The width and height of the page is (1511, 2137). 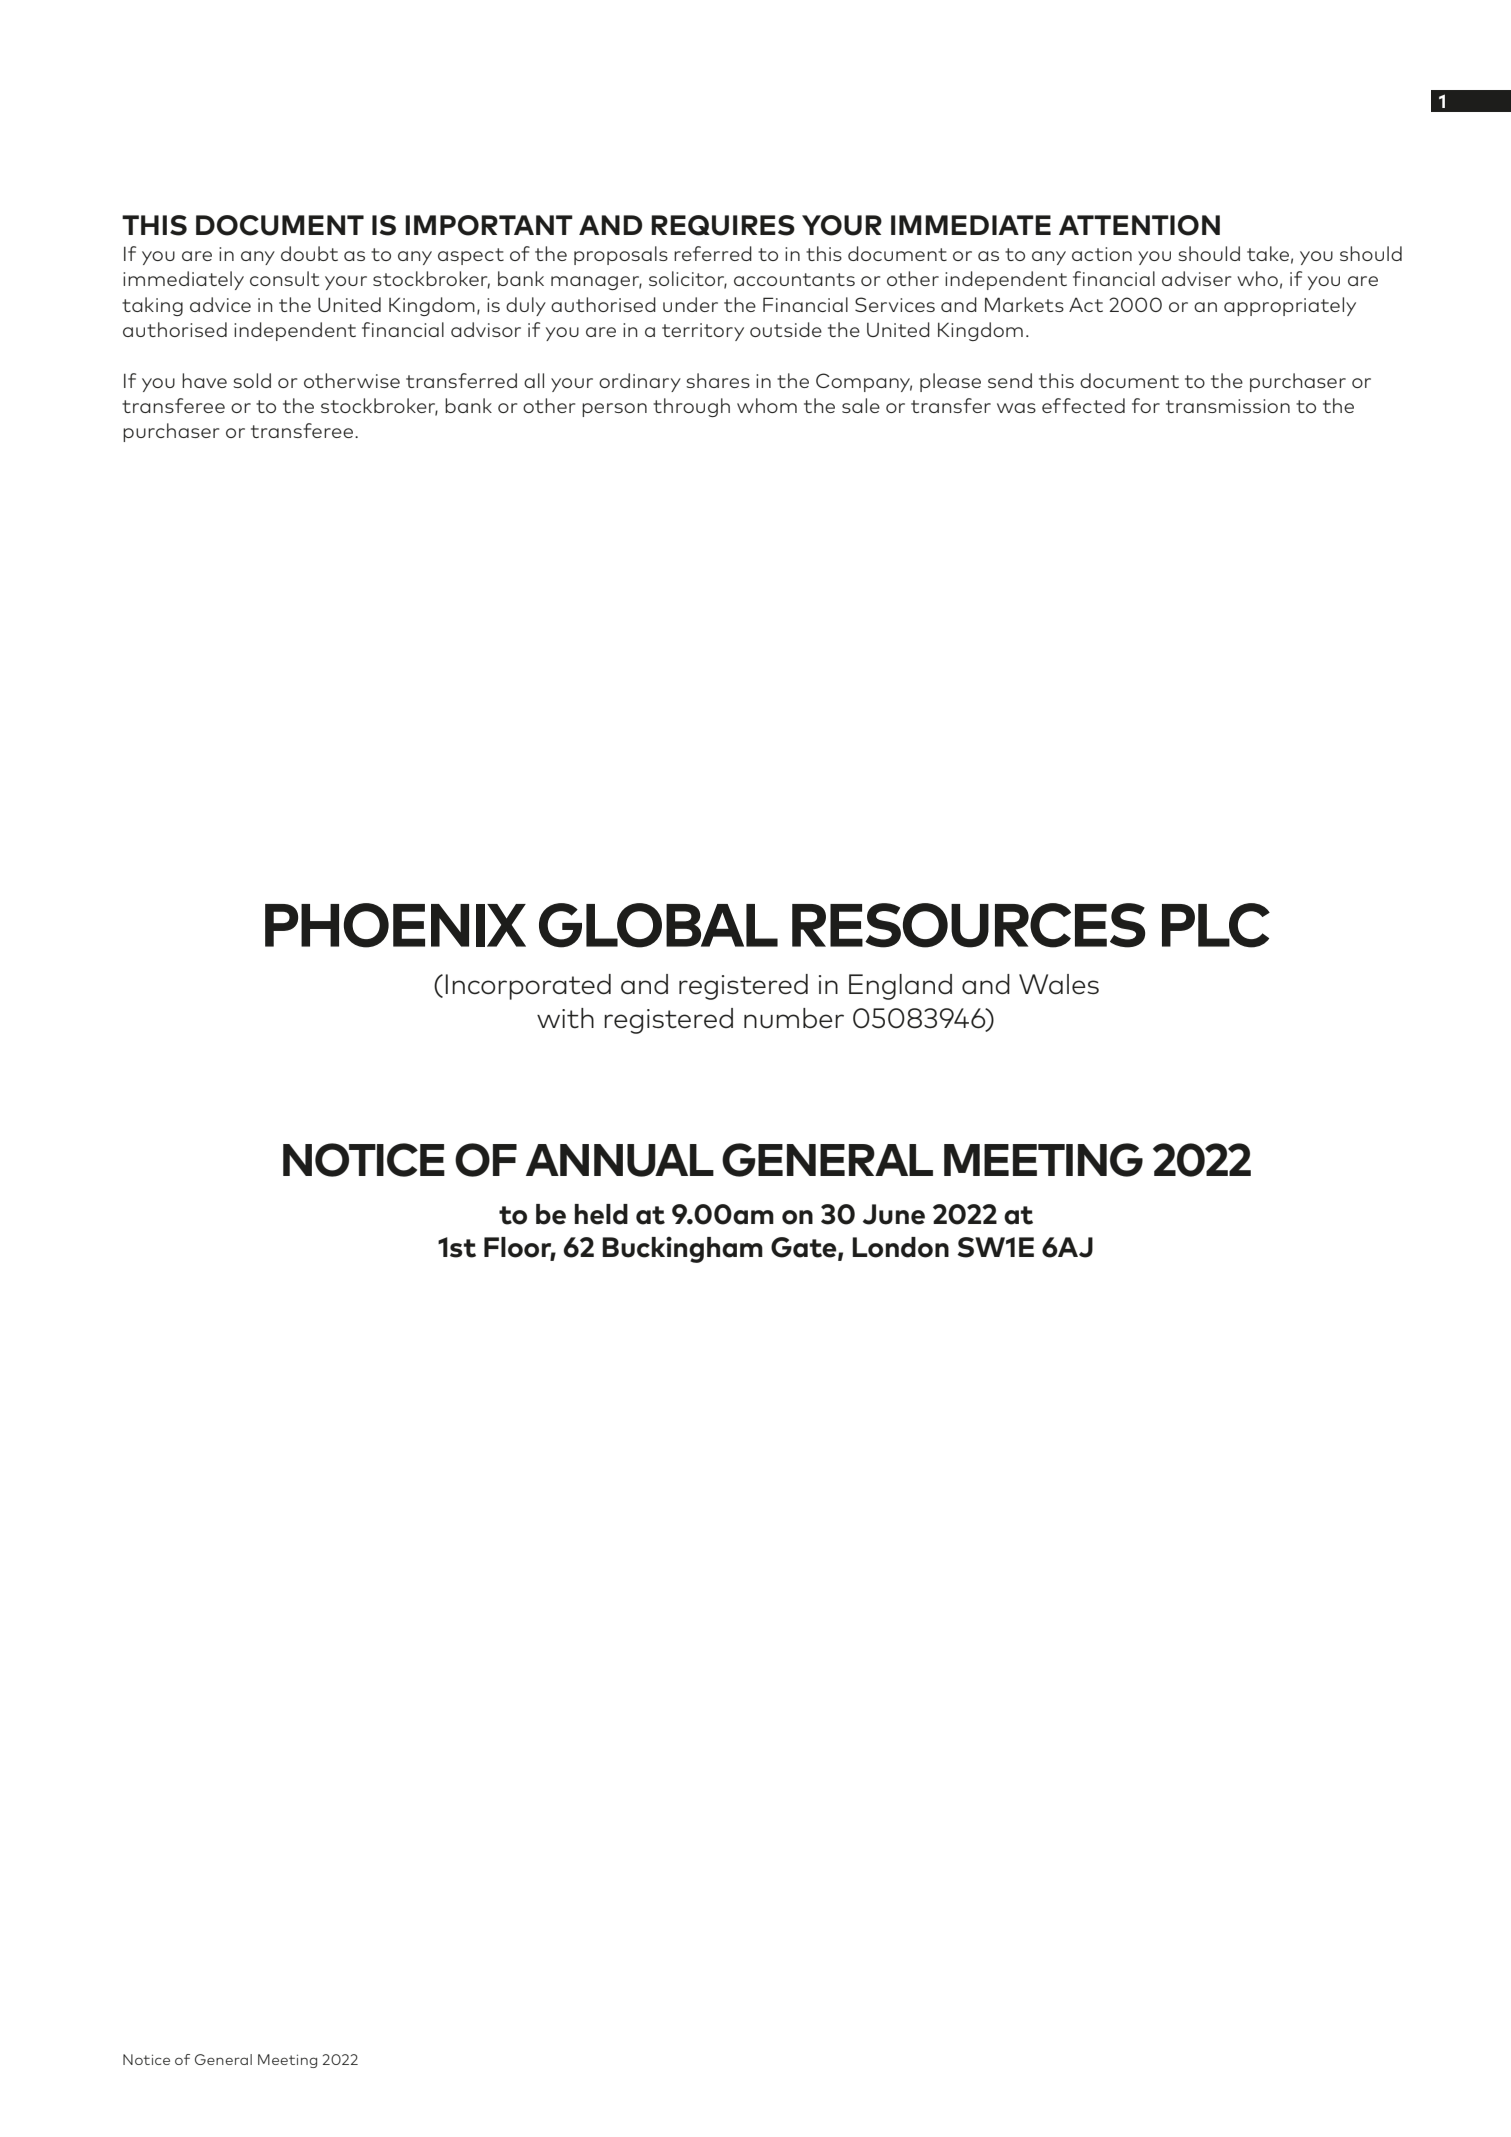 What do you see at coordinates (894, 1214) in the page?
I see `June` at bounding box center [894, 1214].
